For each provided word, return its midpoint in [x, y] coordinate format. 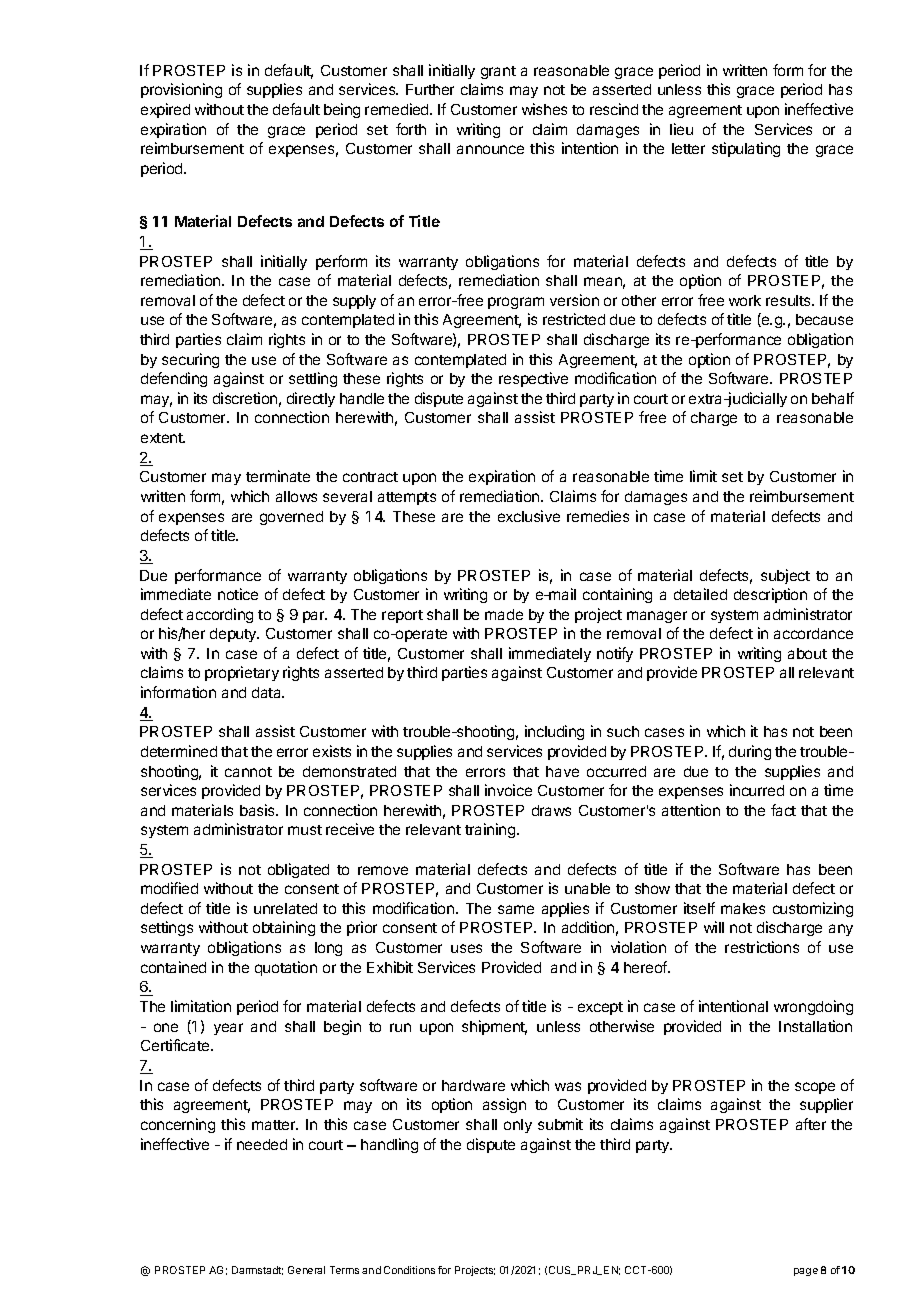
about [807, 653]
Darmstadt [257, 1270]
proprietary [242, 673]
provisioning [181, 90]
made [504, 614]
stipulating [746, 149]
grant [498, 72]
